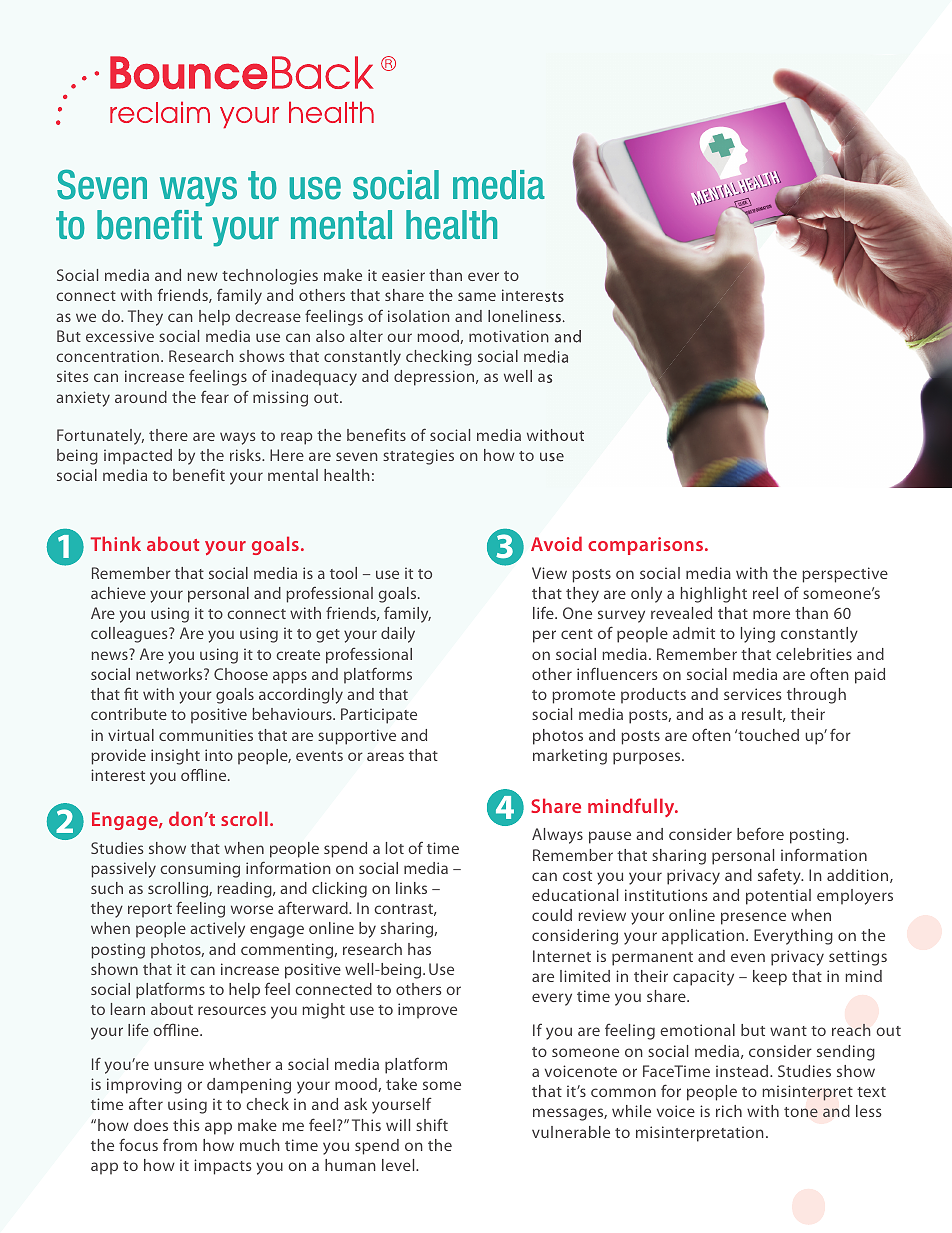 Image resolution: width=952 pixels, height=1233 pixels. What do you see at coordinates (765, 593) in the image?
I see `reel` at bounding box center [765, 593].
